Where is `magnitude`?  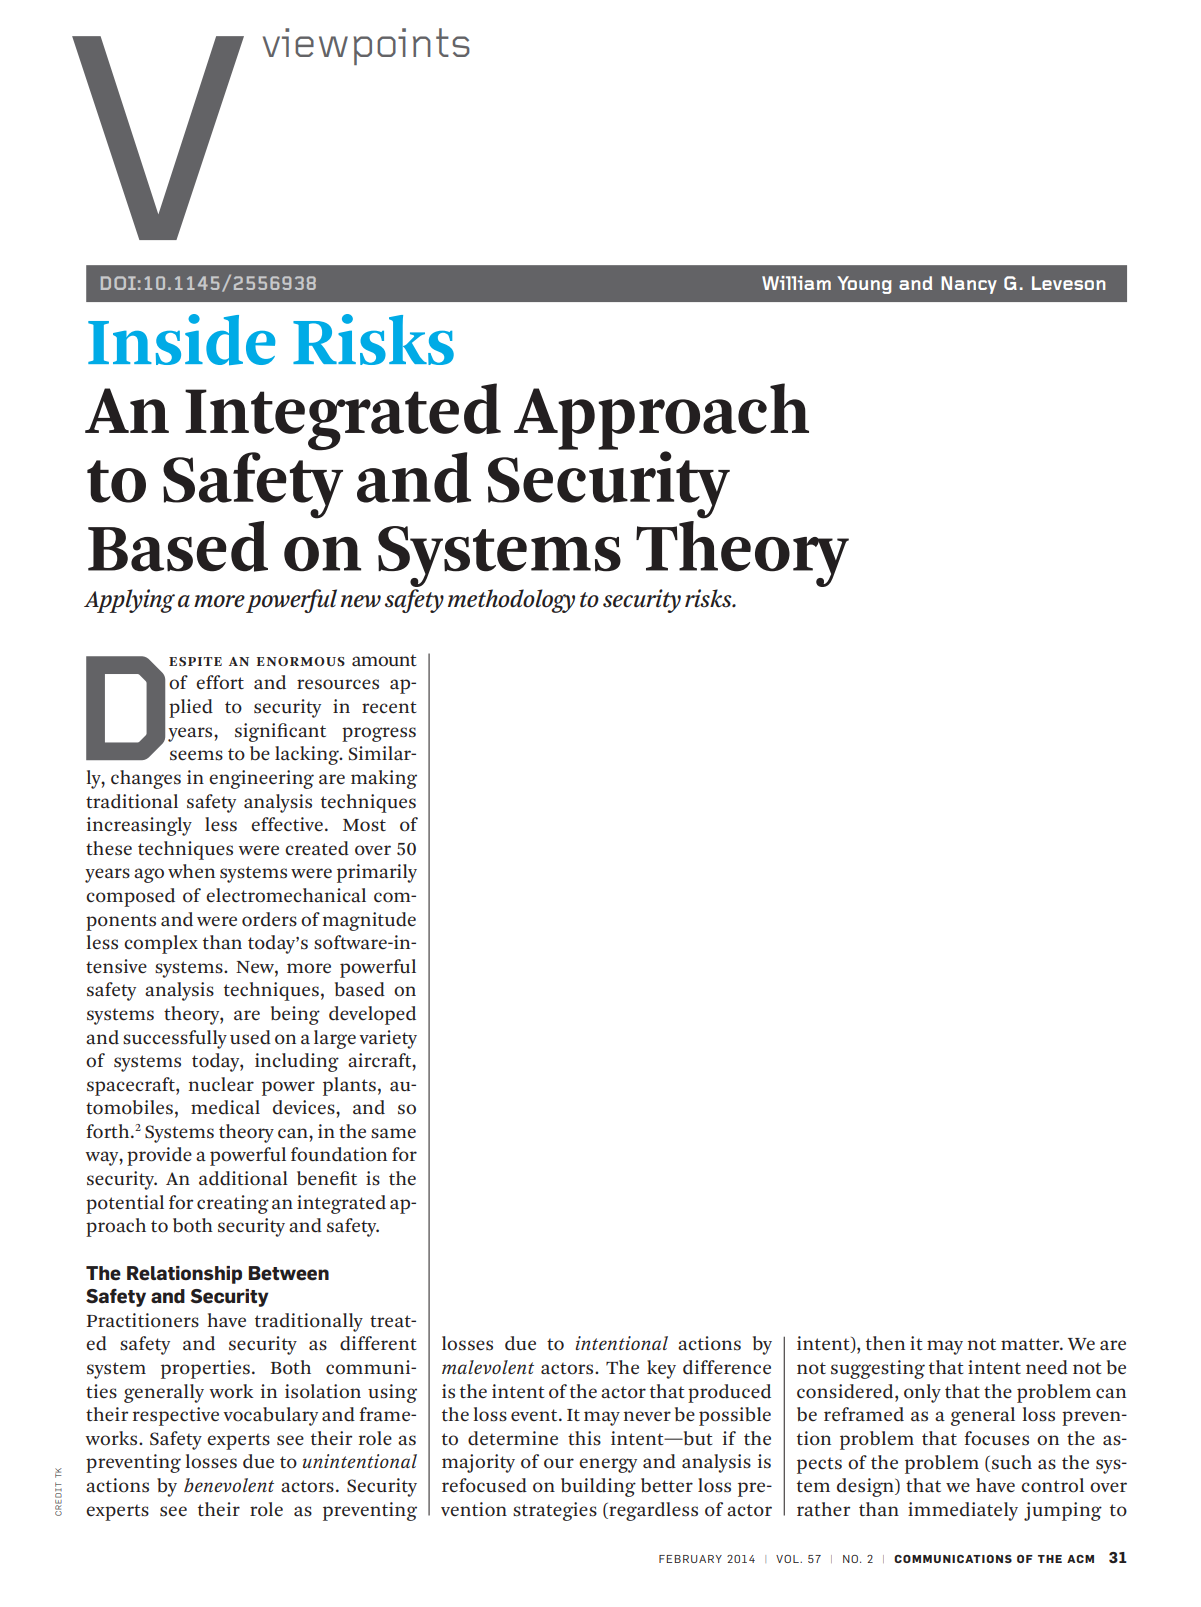 magnitude is located at coordinates (369, 921).
